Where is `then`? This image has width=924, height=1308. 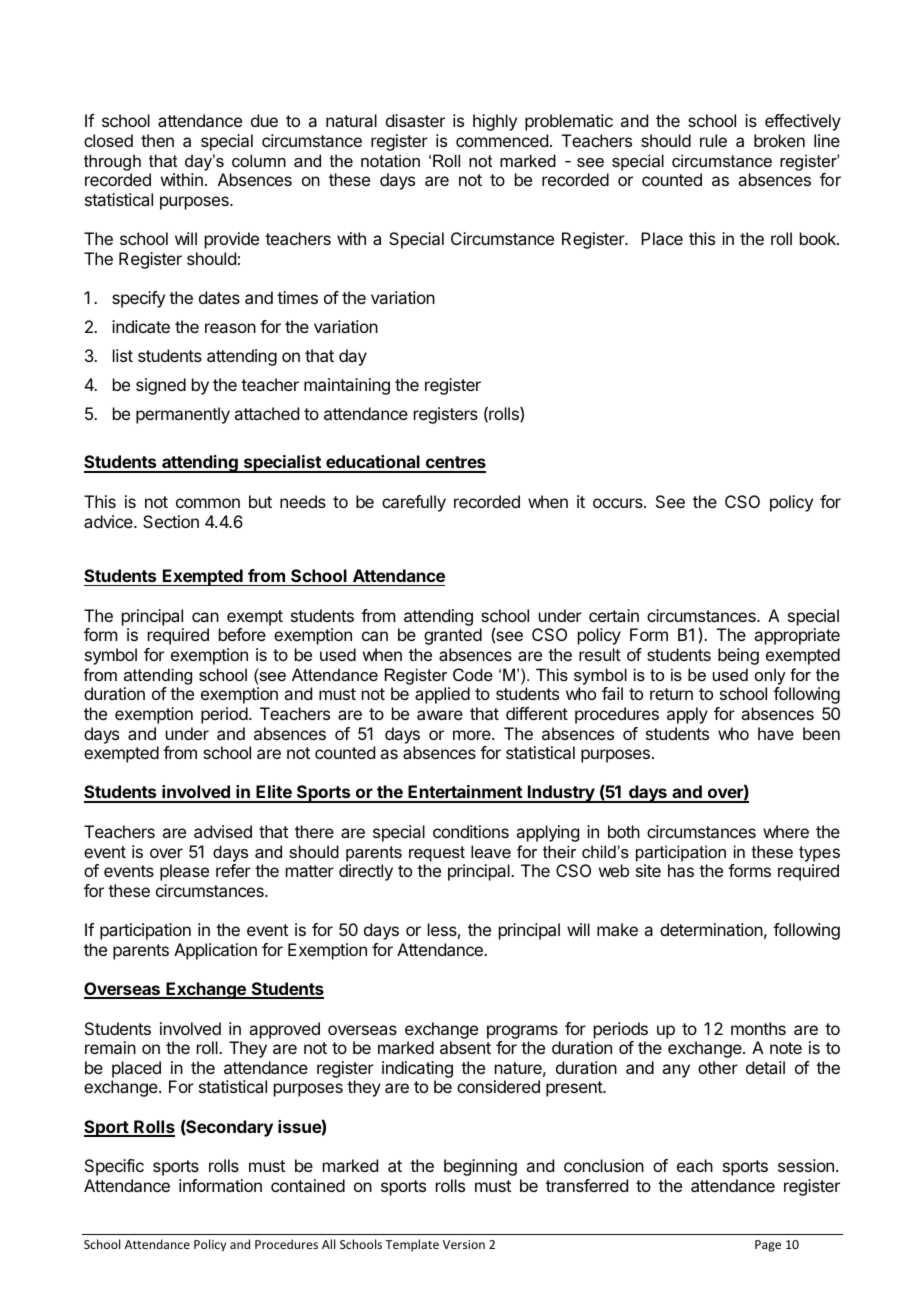 then is located at coordinates (157, 140).
